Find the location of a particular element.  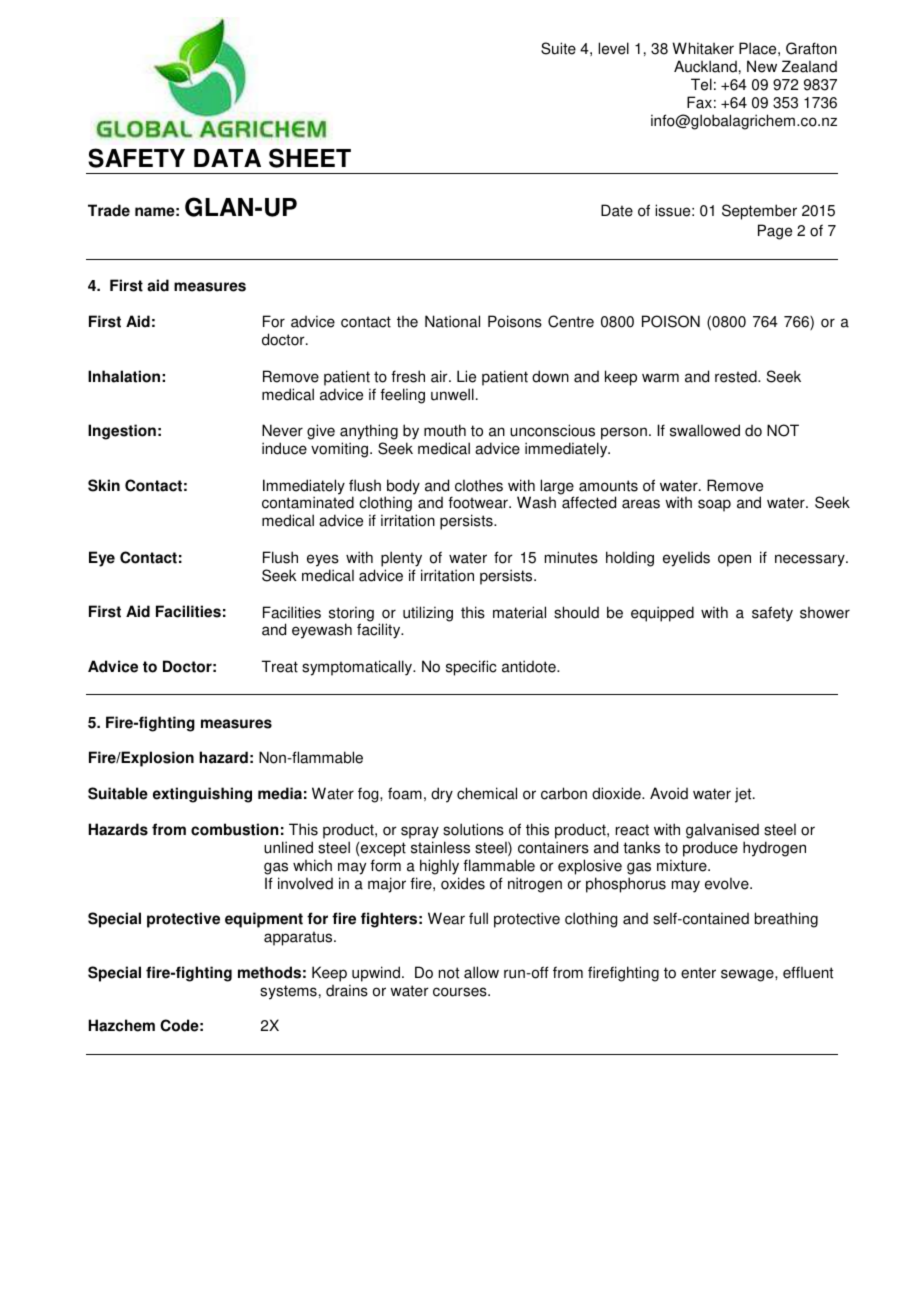

New is located at coordinates (762, 66).
